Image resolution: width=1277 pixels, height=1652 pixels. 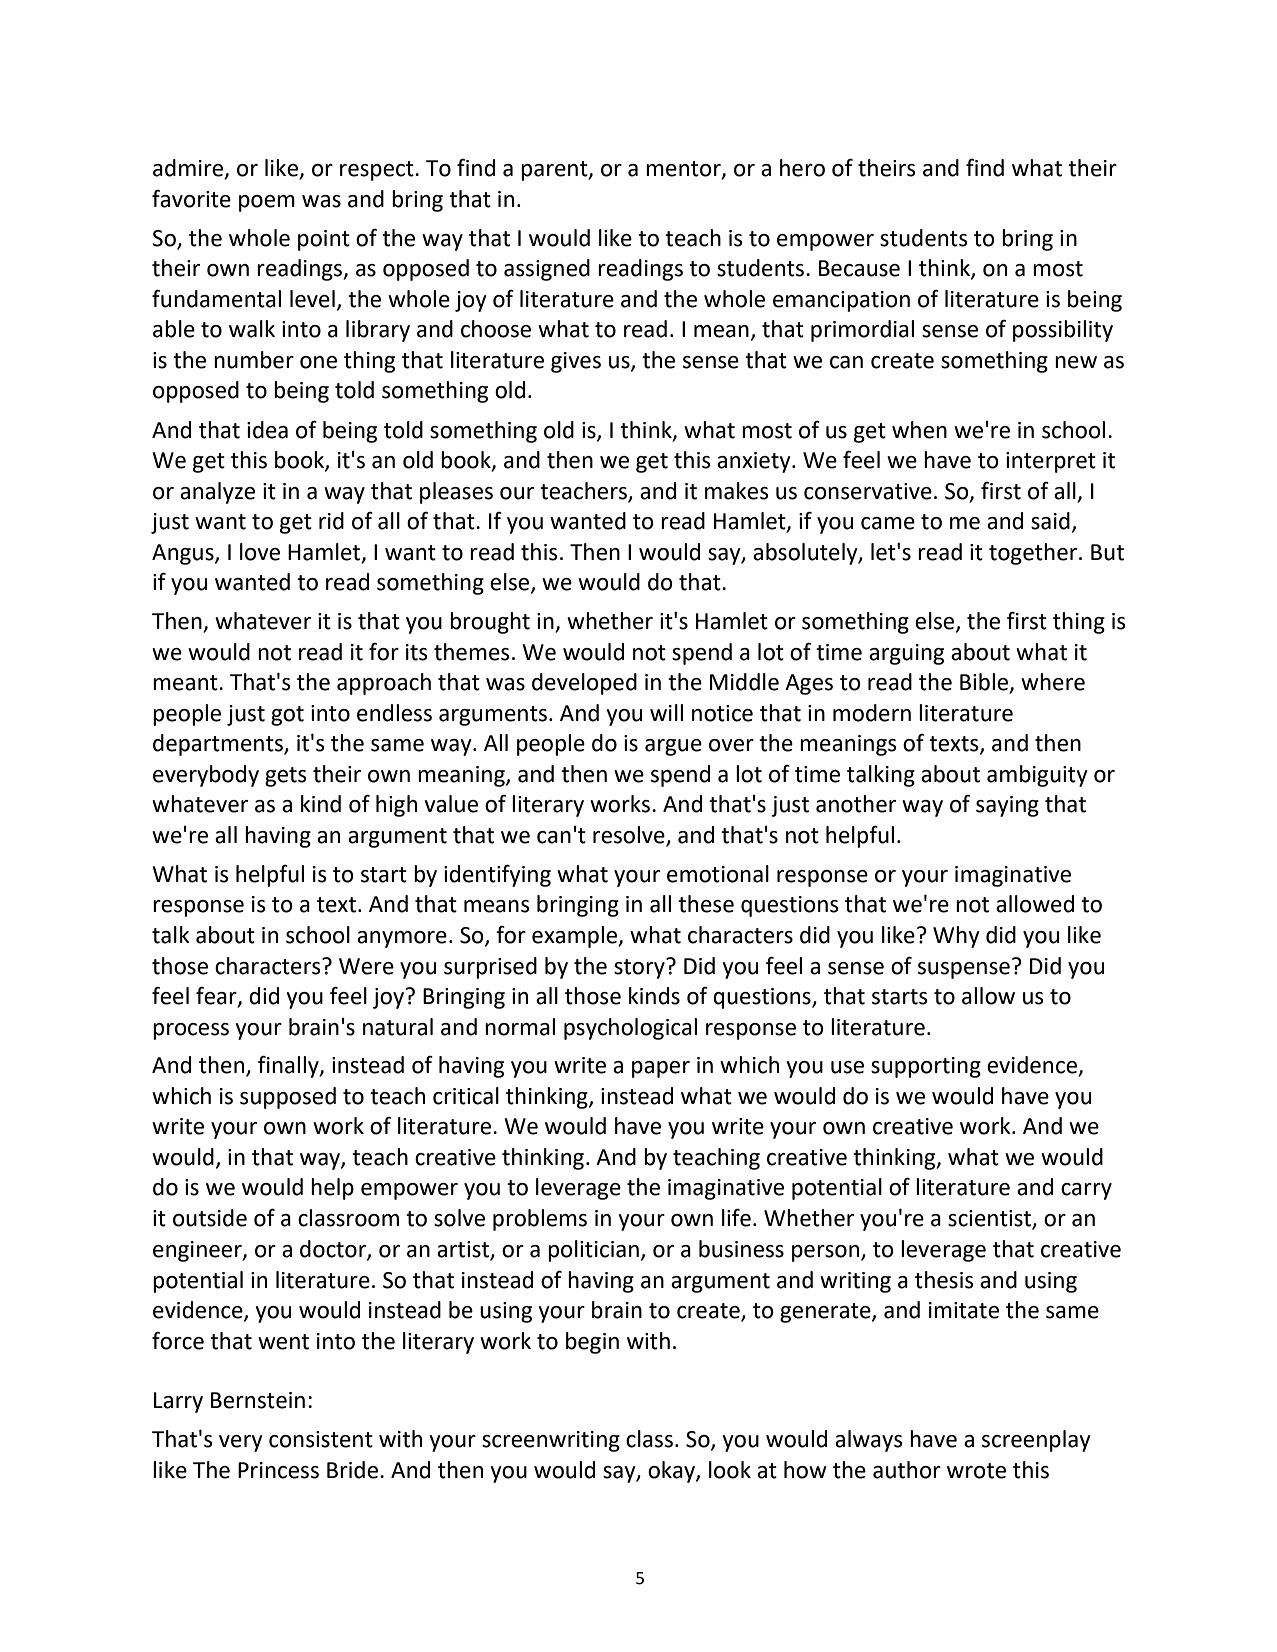 What do you see at coordinates (267, 203) in the document?
I see `poem` at bounding box center [267, 203].
